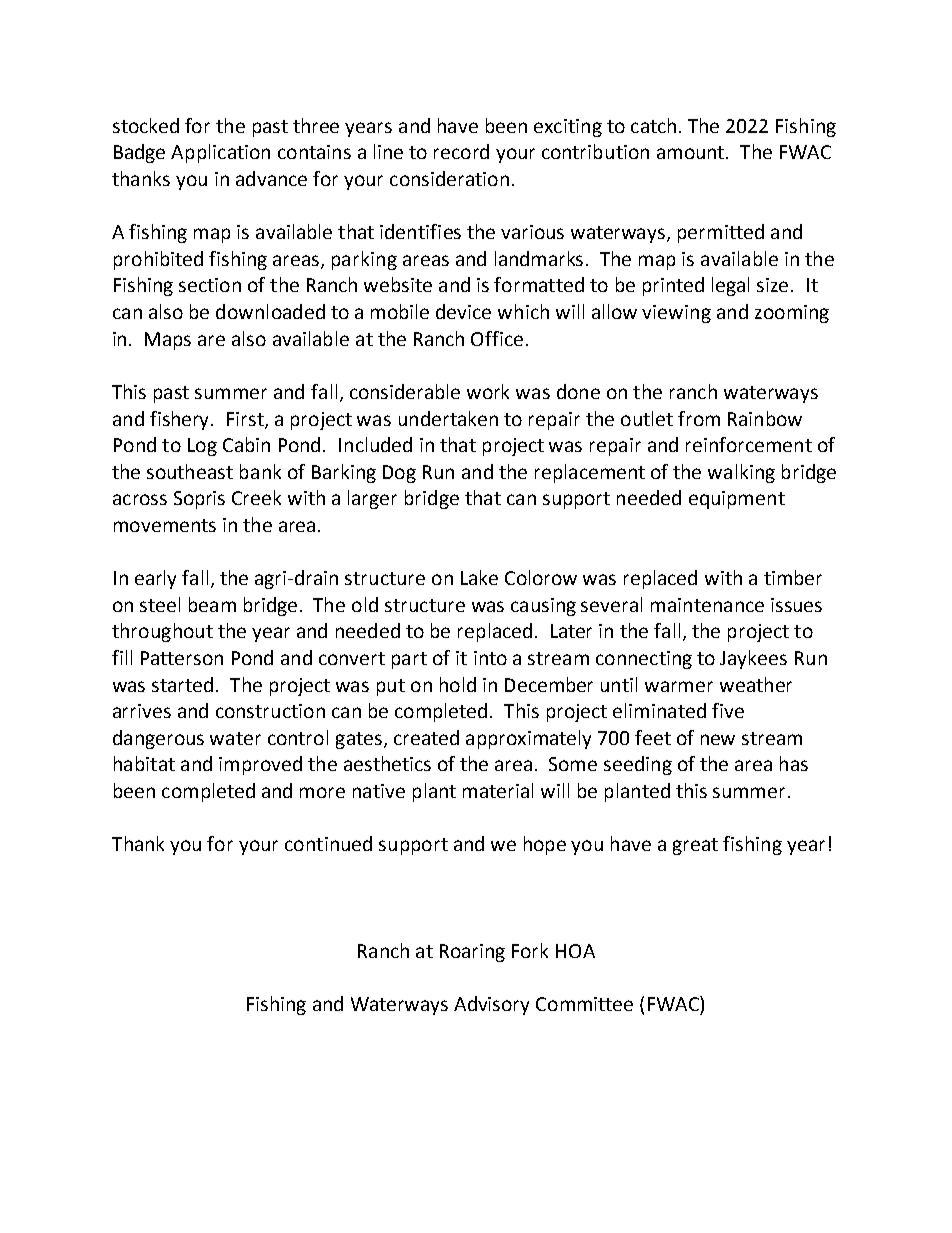  Describe the element at coordinates (692, 152) in the screenshot. I see `amount` at that location.
